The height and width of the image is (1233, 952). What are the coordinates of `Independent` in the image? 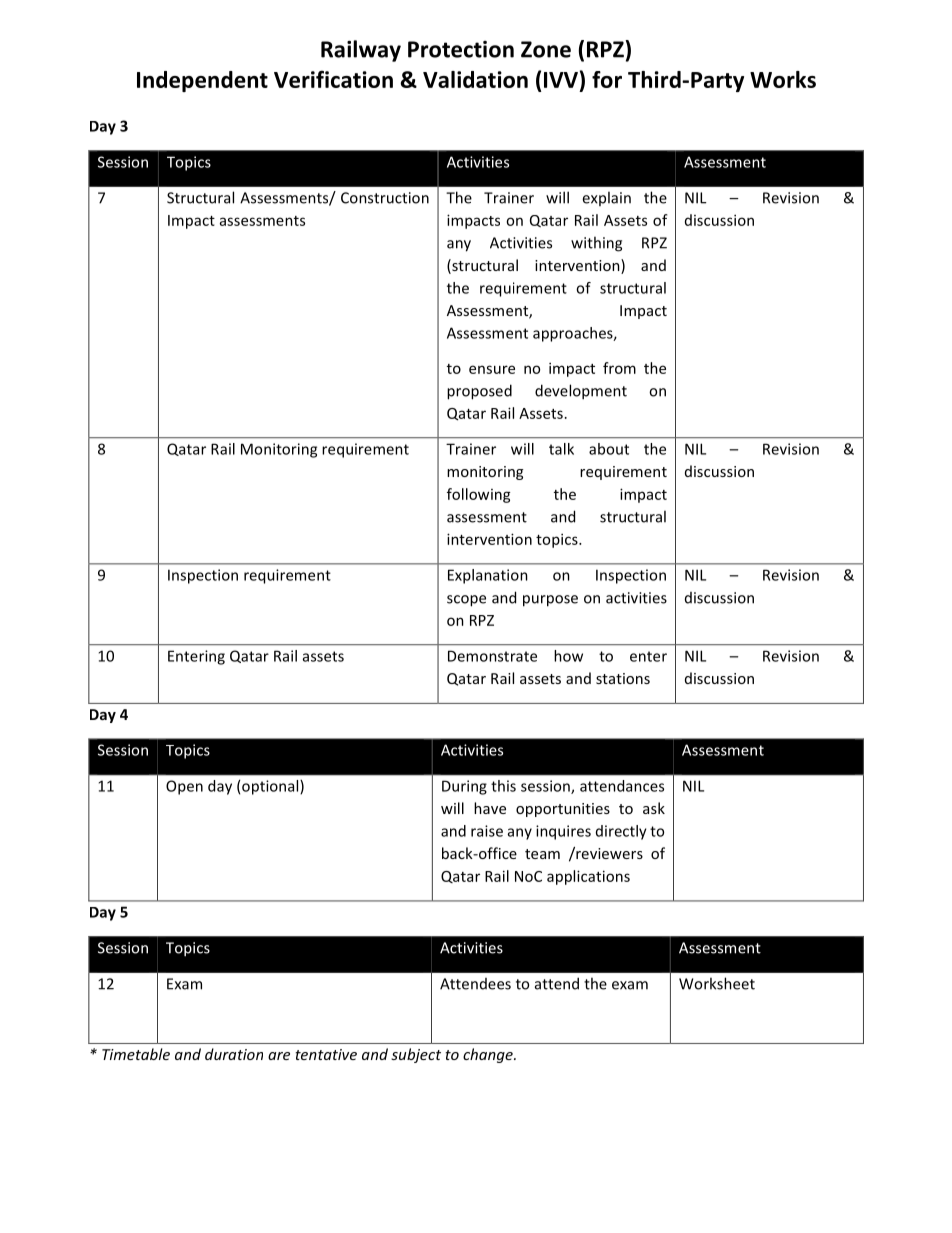 It's located at (202, 81).
